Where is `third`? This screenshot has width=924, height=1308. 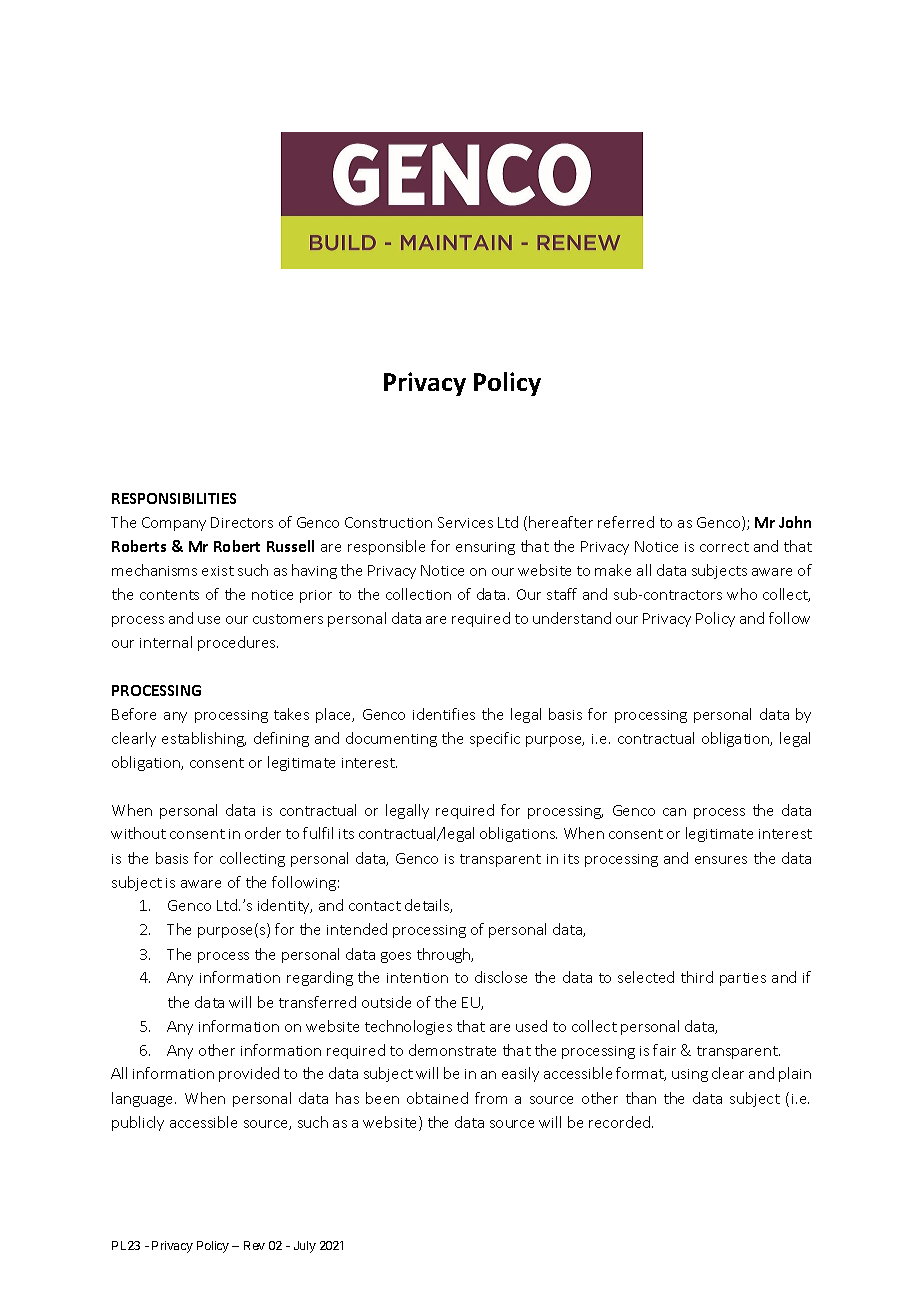 third is located at coordinates (697, 977).
